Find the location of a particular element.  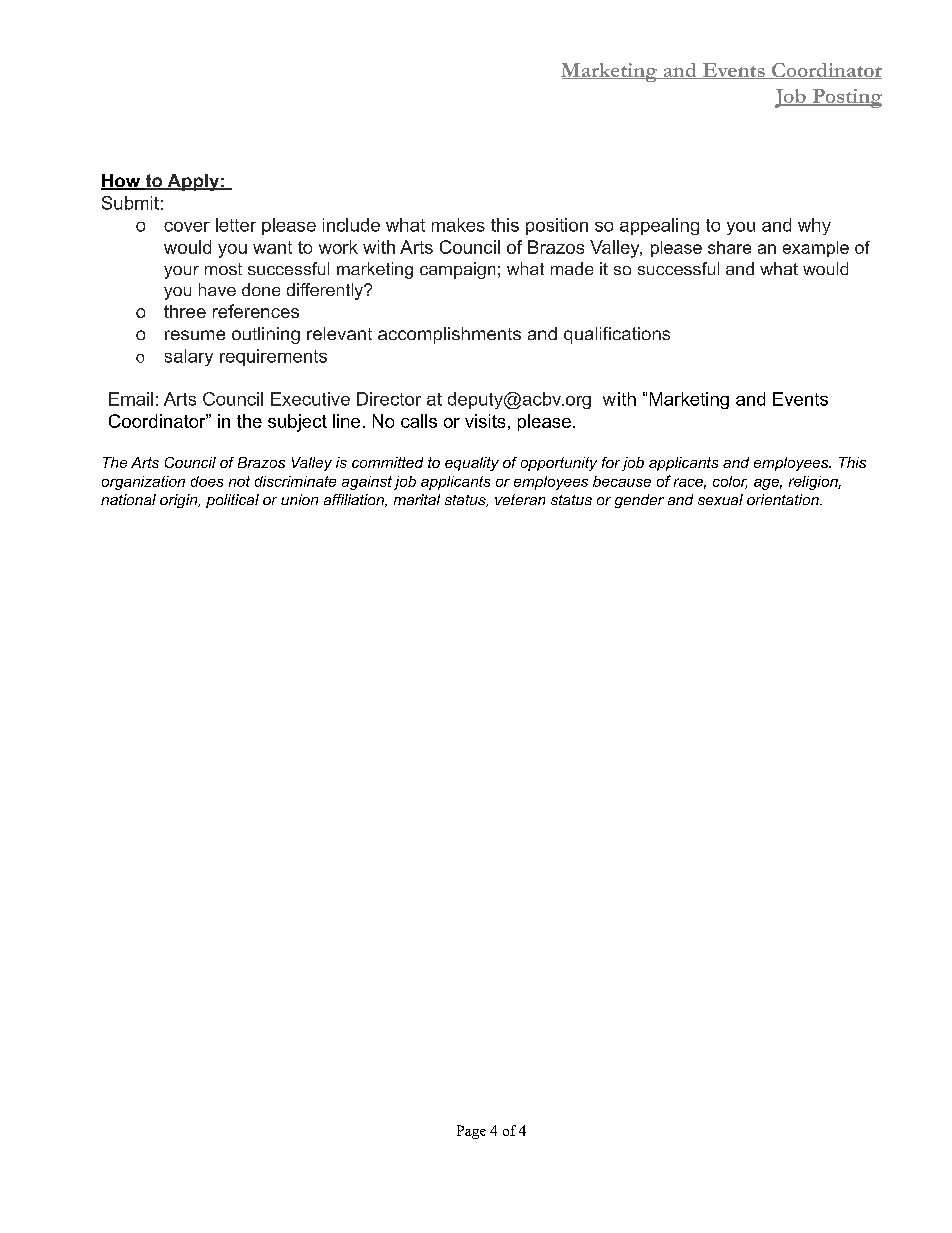

does is located at coordinates (207, 481).
